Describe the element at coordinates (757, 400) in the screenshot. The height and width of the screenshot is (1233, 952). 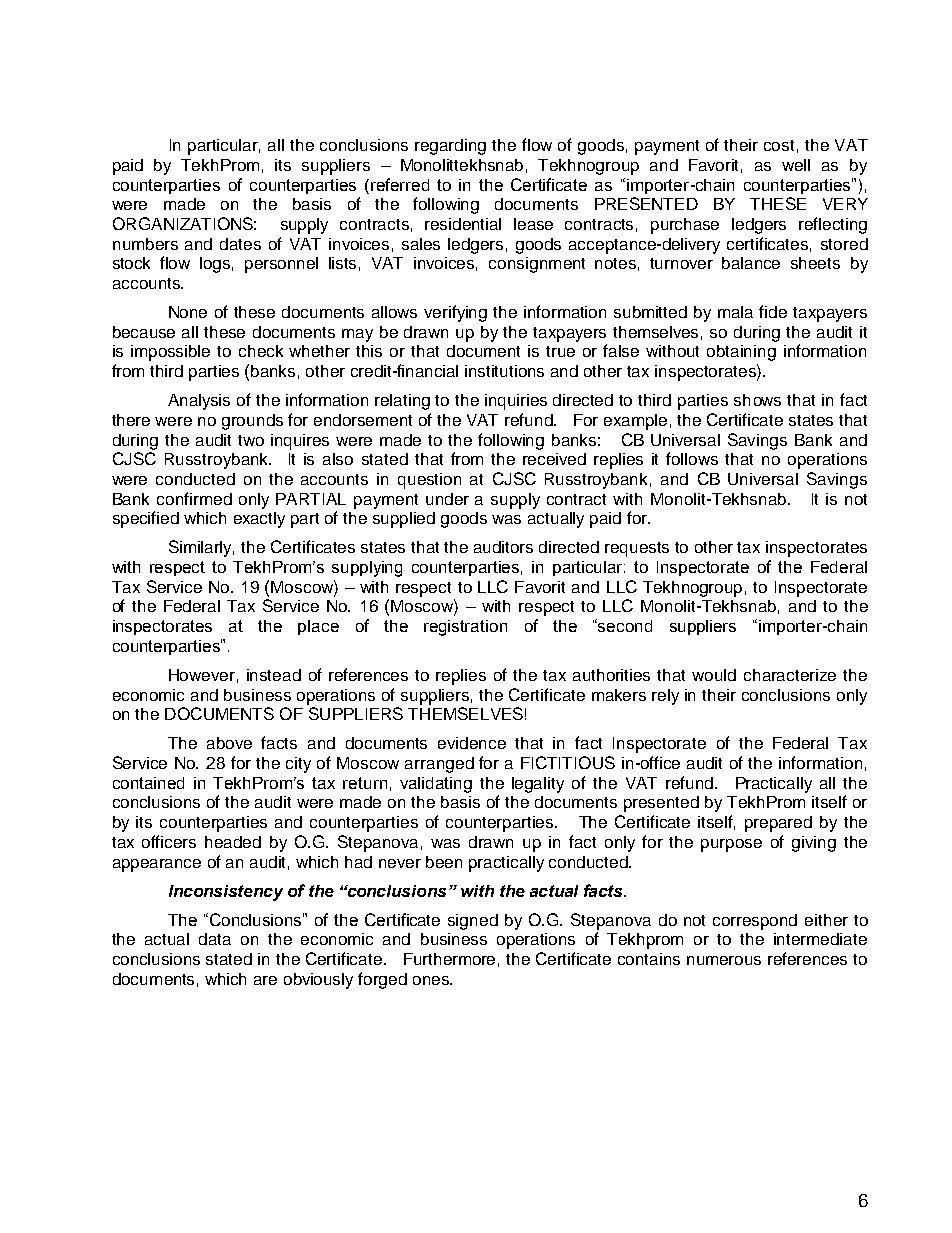
I see `shows` at that location.
